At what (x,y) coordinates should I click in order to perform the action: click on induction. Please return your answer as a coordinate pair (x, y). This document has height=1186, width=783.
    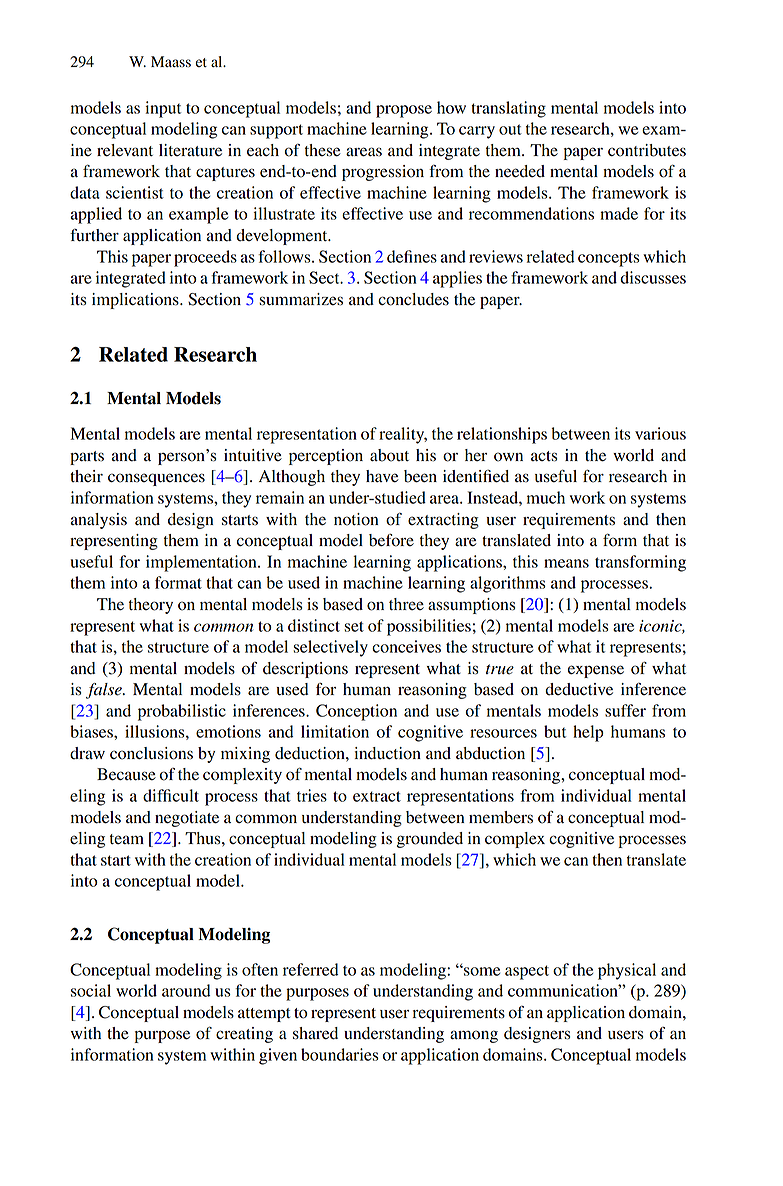
    Looking at the image, I should click on (387, 753).
